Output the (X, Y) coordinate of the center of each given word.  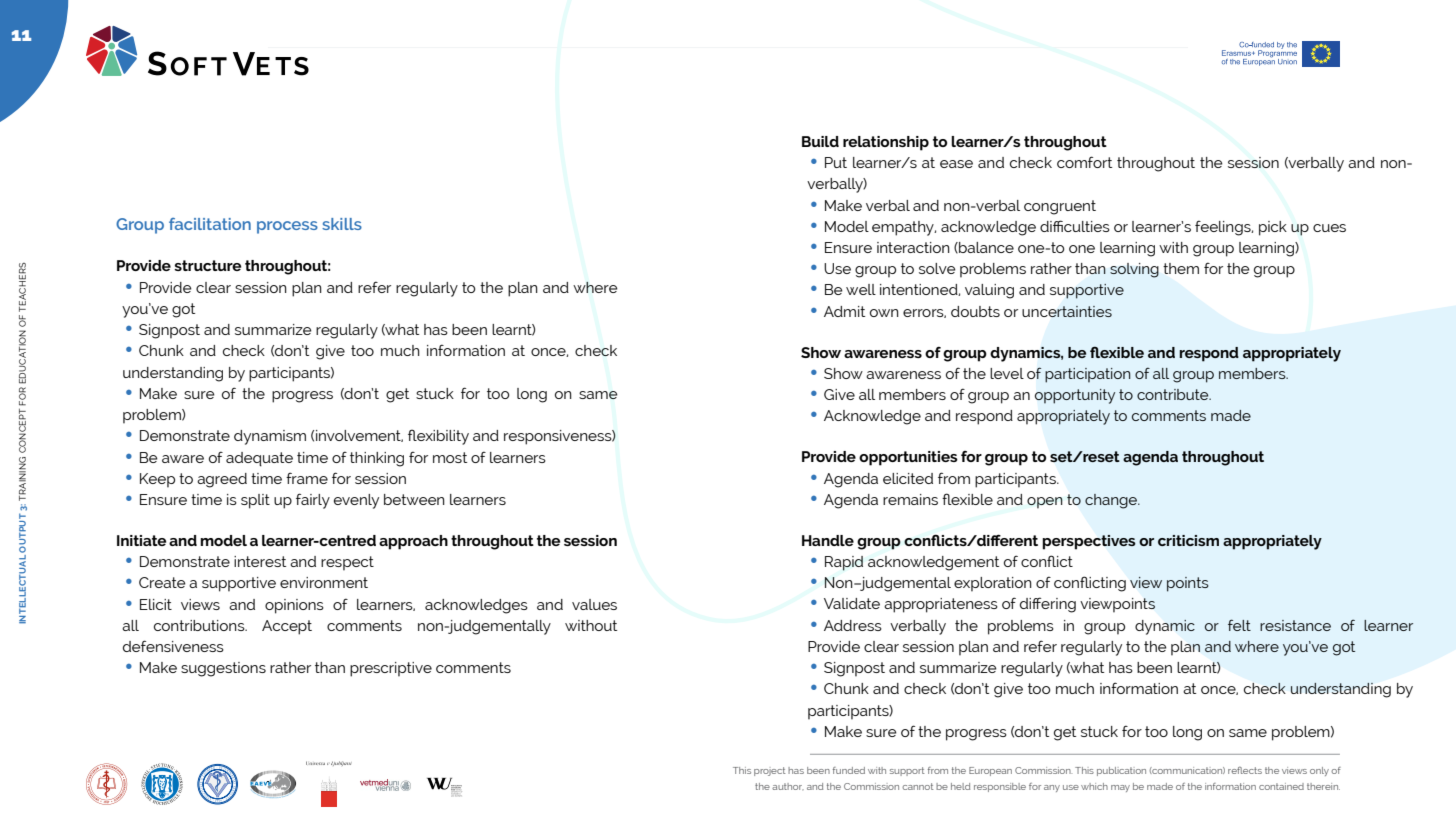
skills (342, 224)
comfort (1084, 162)
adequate (259, 459)
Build (820, 141)
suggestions (223, 669)
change (1112, 501)
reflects (1245, 770)
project (770, 771)
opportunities (908, 458)
